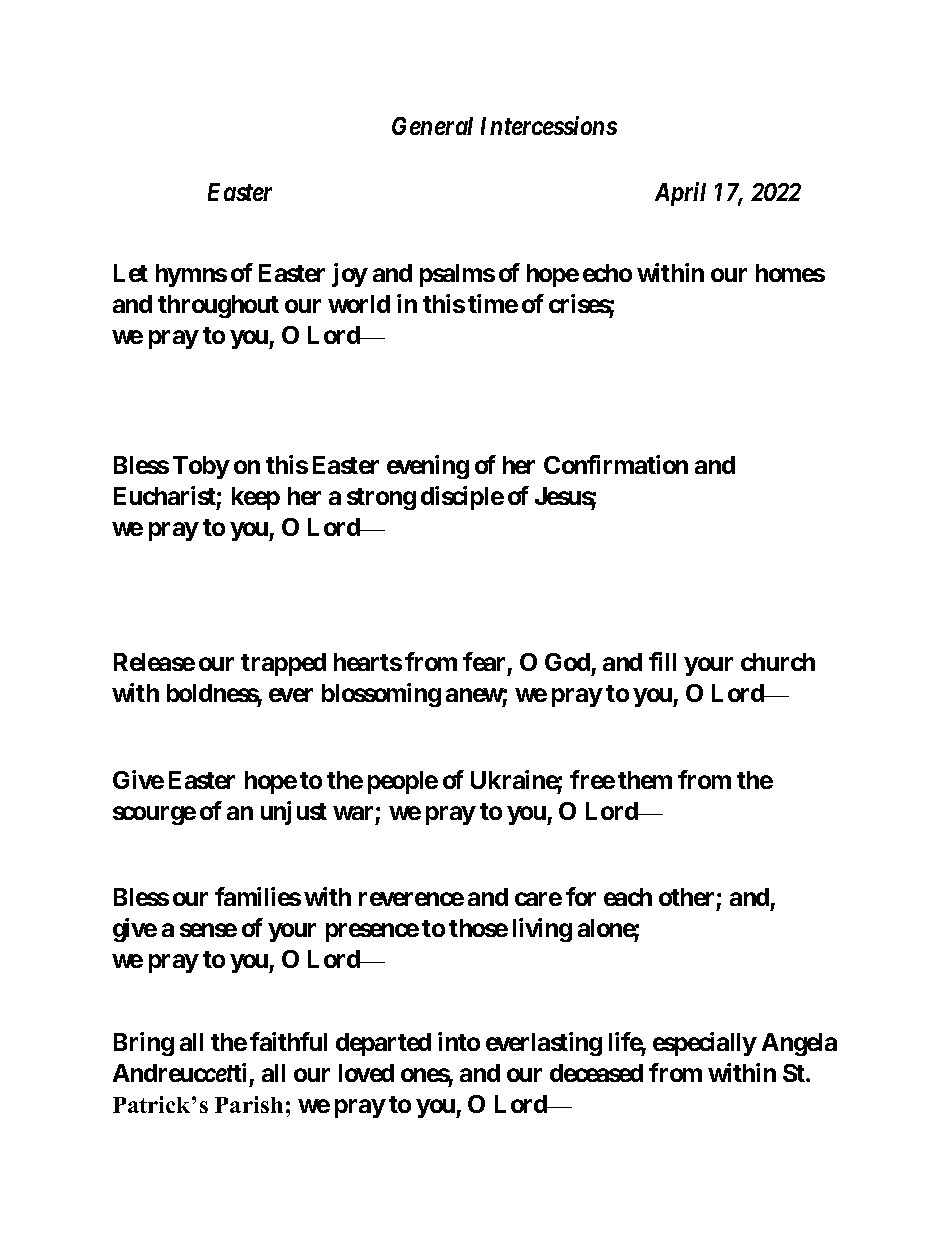  Describe the element at coordinates (459, 1041) in the screenshot. I see `into` at that location.
